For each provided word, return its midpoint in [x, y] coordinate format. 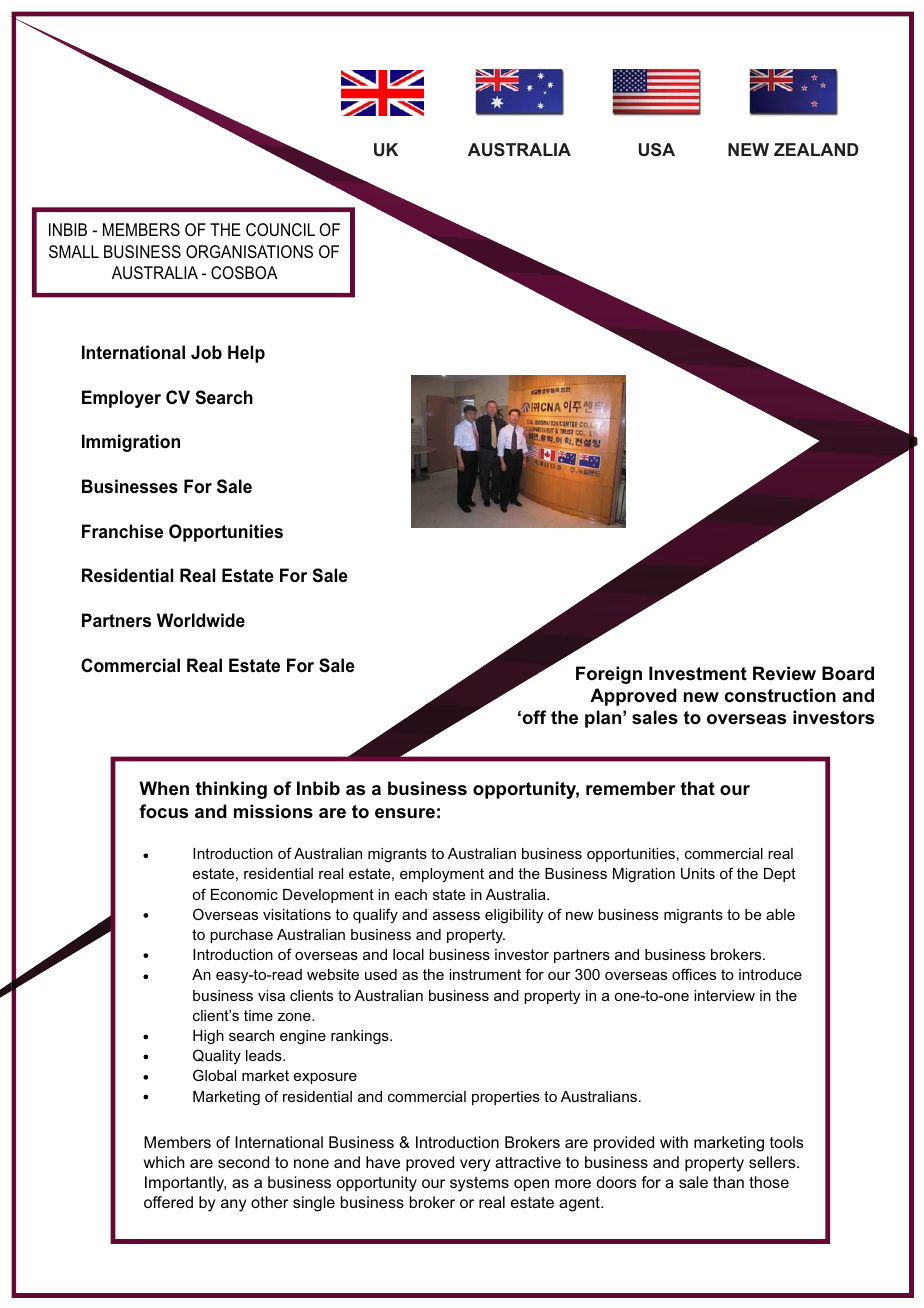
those [769, 1182]
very [475, 1165]
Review [784, 673]
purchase [241, 936]
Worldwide [201, 620]
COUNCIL [280, 229]
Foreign [609, 675]
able [780, 914]
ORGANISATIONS [249, 251]
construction [780, 695]
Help [246, 354]
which [164, 1162]
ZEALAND [816, 149]
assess [456, 915]
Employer [121, 399]
